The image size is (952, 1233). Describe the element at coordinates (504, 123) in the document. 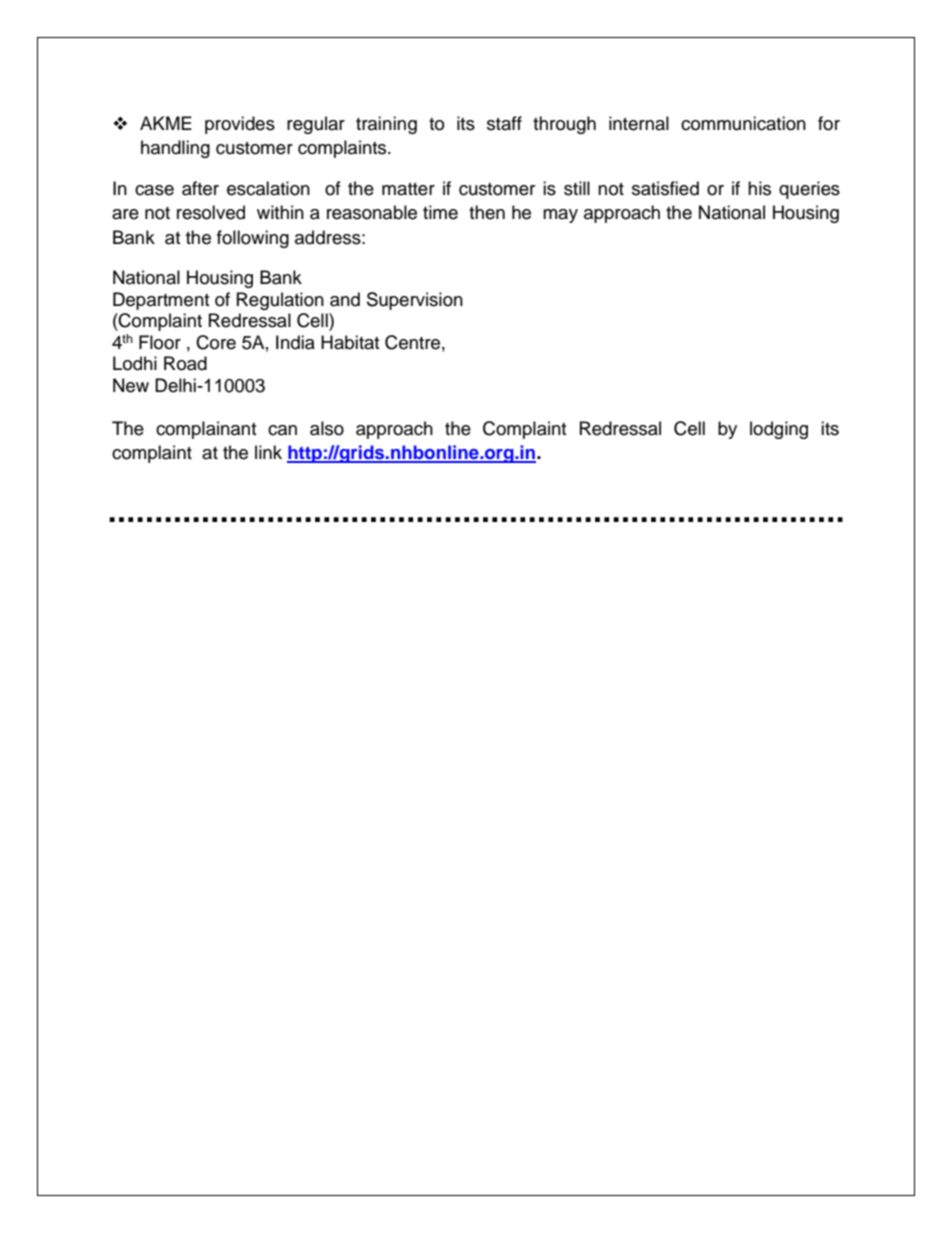

I see `staff` at that location.
